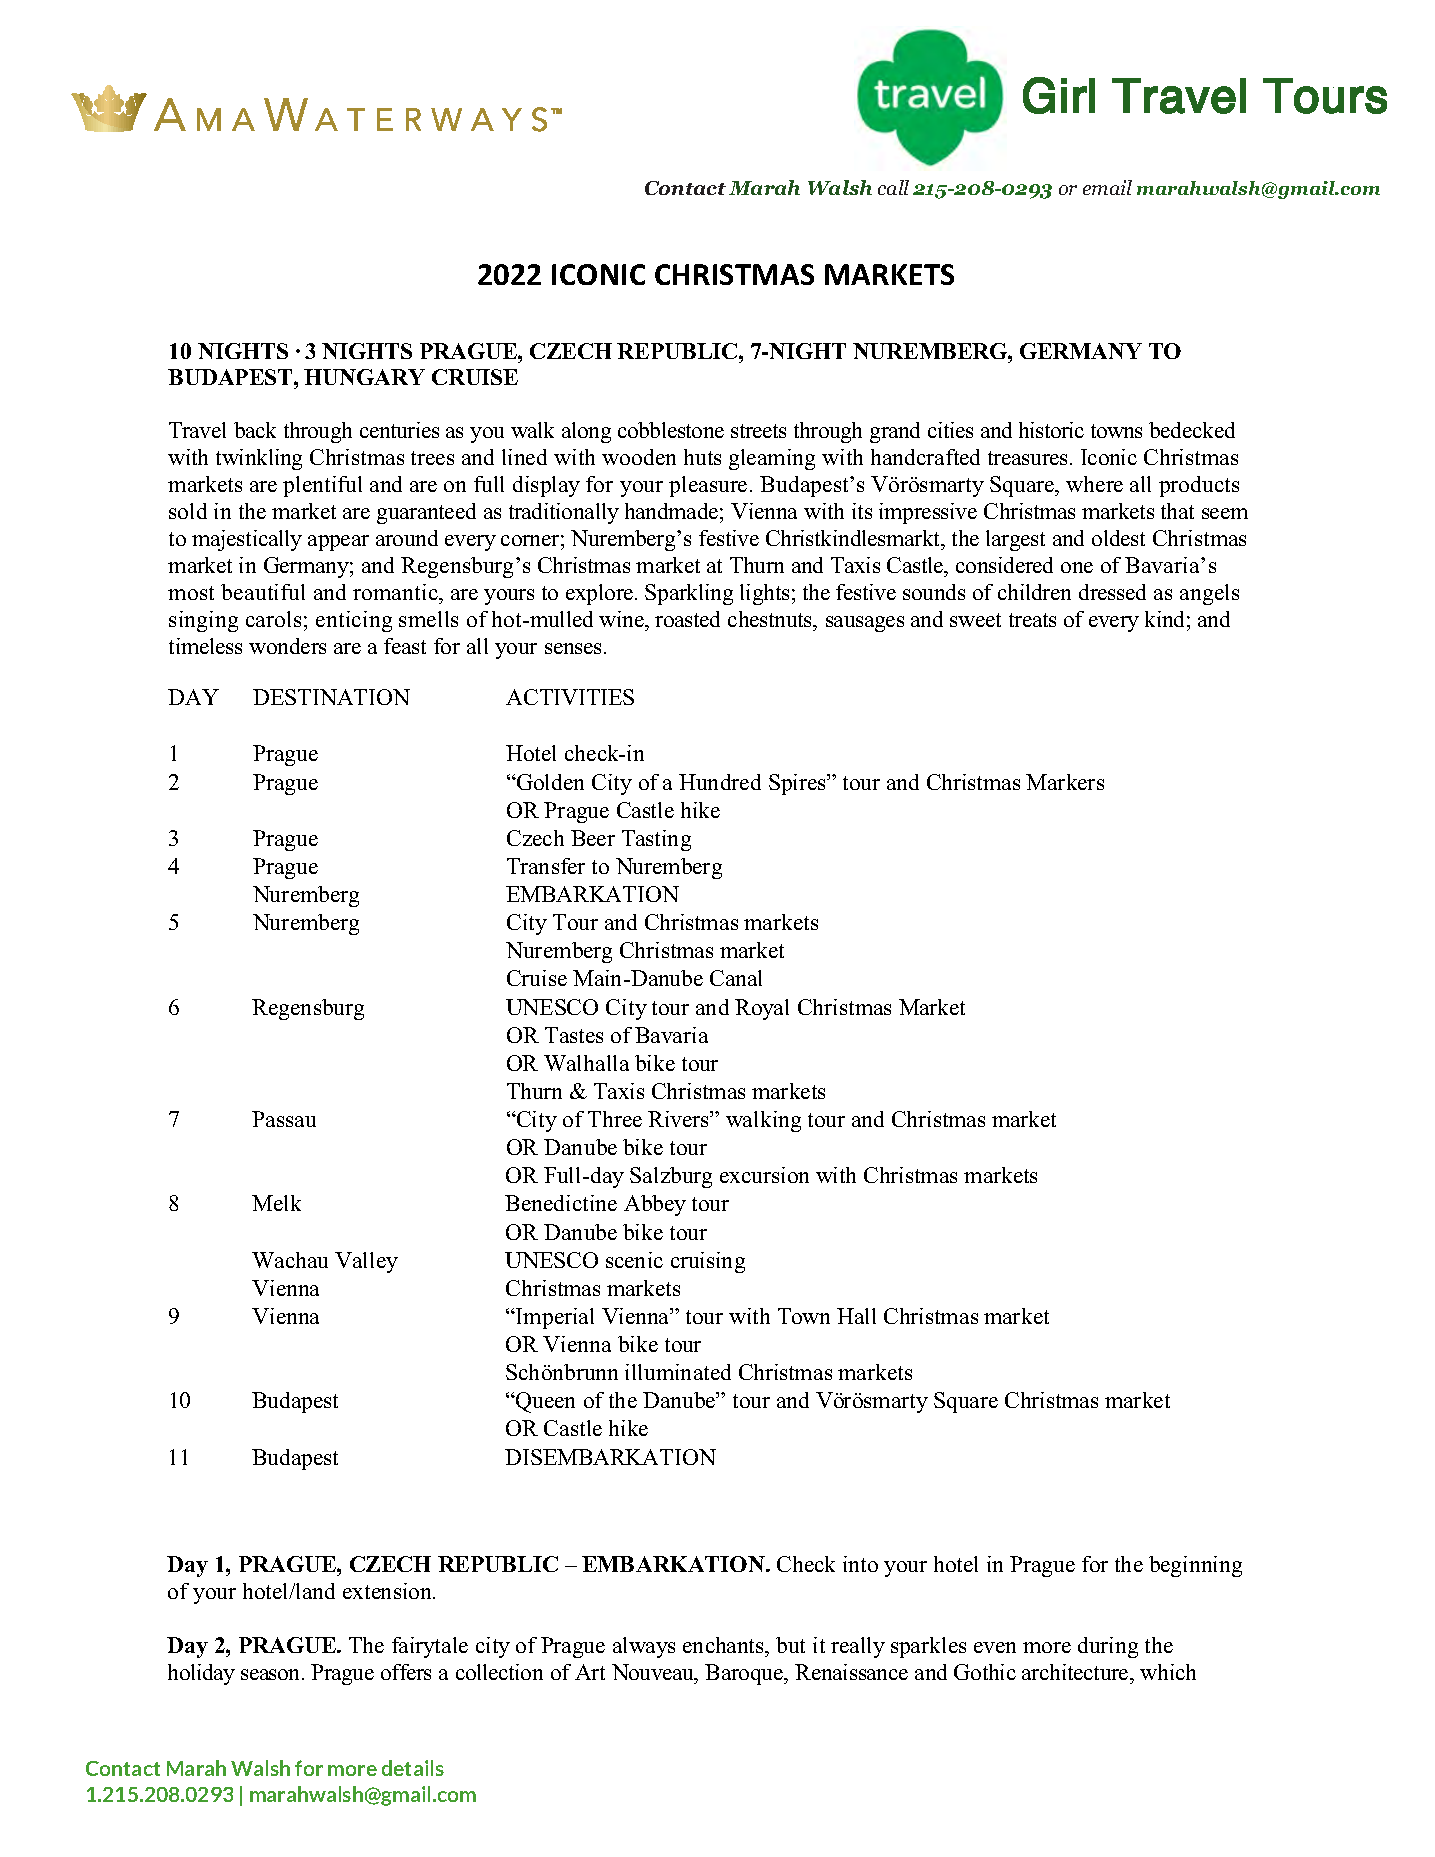 This screenshot has width=1435, height=1857. Describe the element at coordinates (364, 377) in the screenshot. I see `HUNGARY` at that location.
